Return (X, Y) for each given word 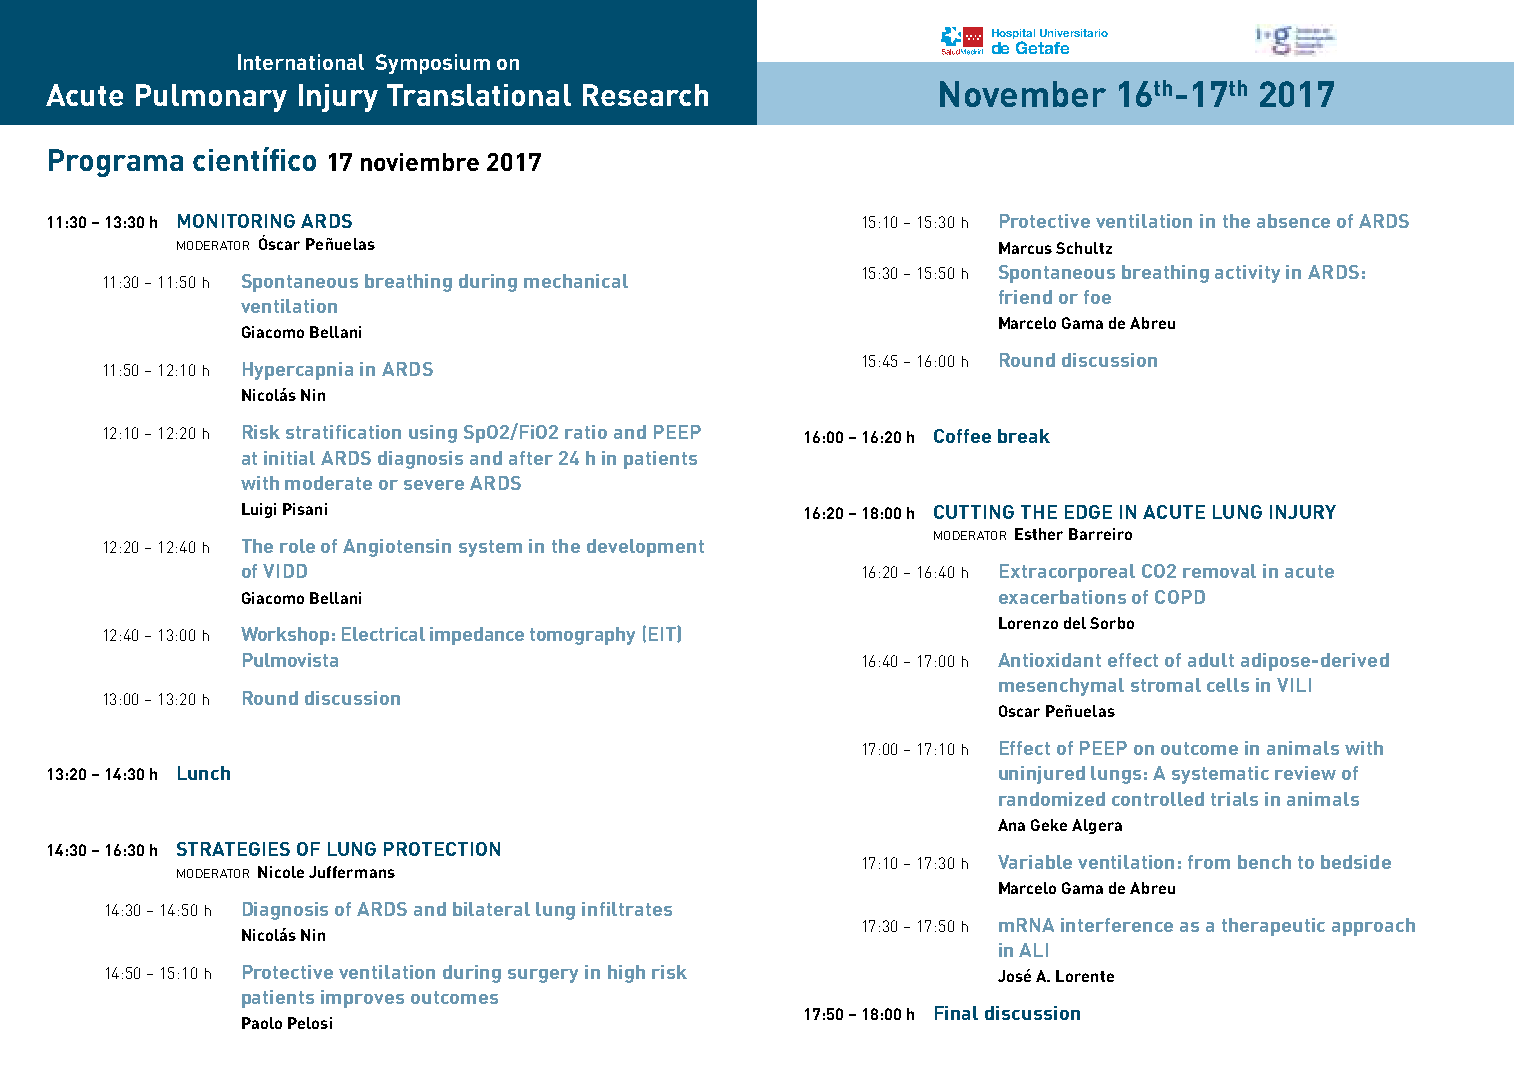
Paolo (262, 1023)
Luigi (259, 510)
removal (1219, 571)
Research (645, 95)
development (645, 548)
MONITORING (236, 221)
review (1305, 773)
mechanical (576, 281)
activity (1247, 274)
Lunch (204, 773)
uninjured (1042, 775)
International (301, 62)
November (1023, 94)
